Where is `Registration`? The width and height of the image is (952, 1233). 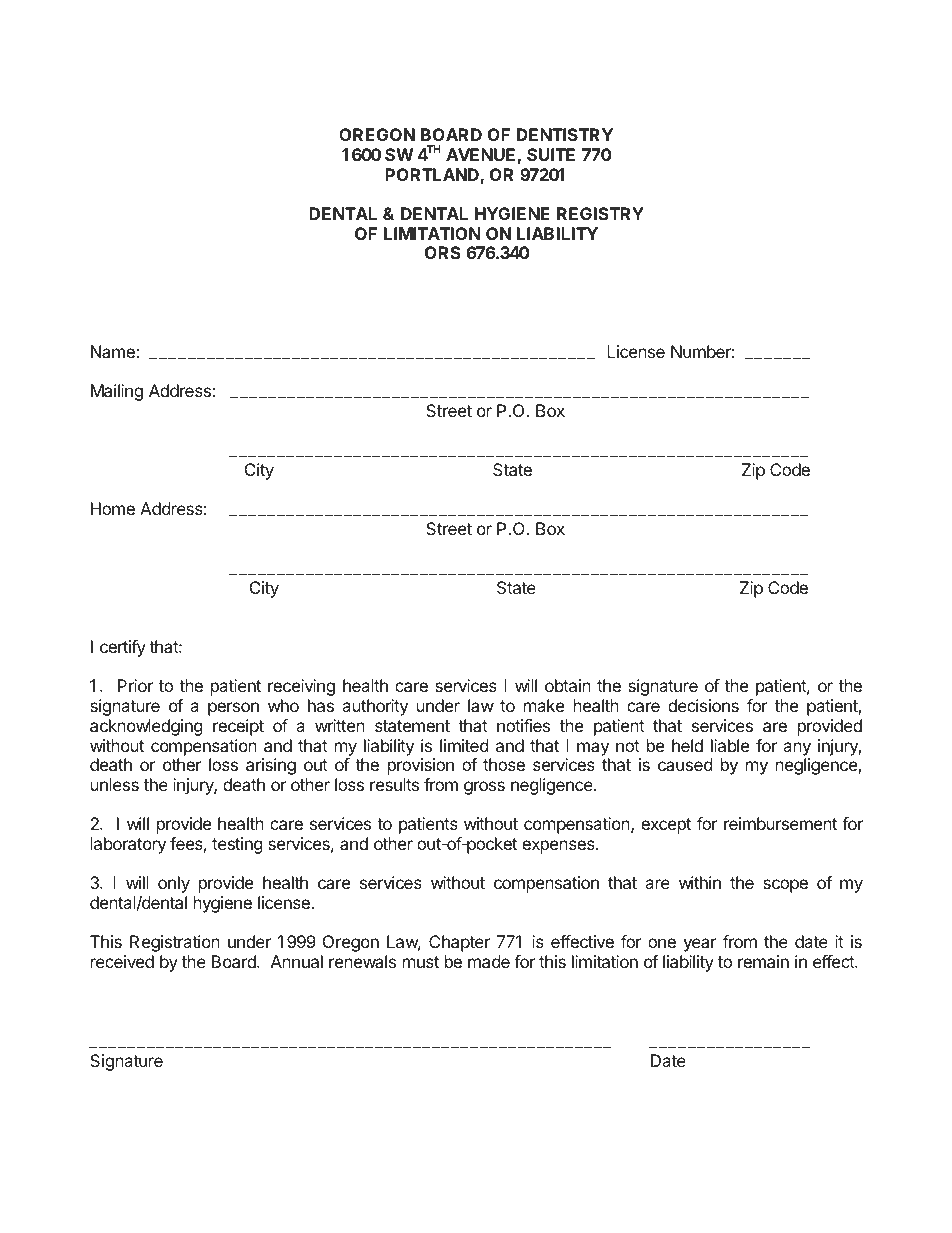
Registration is located at coordinates (175, 943).
